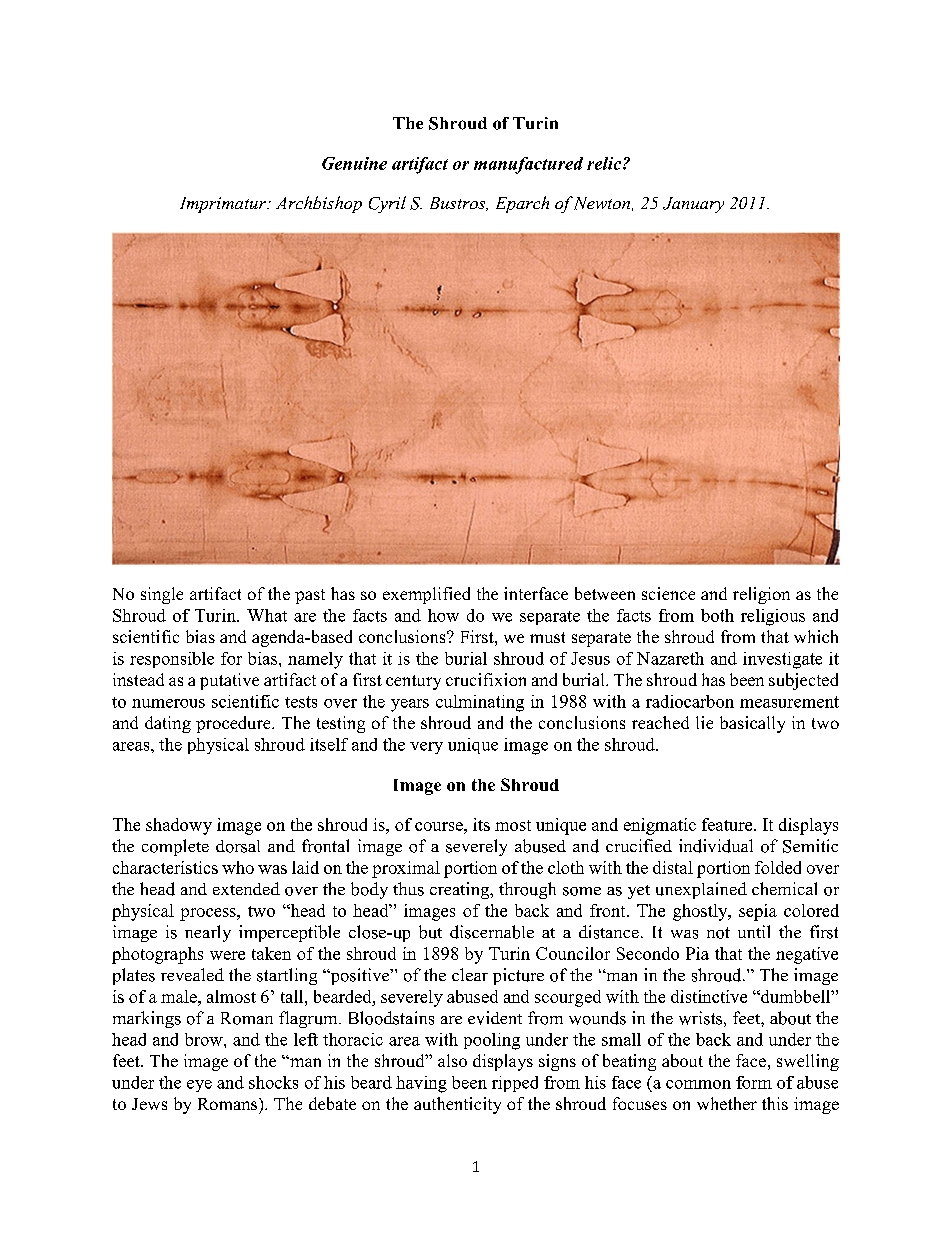  I want to click on Imprimatur, so click(224, 205).
